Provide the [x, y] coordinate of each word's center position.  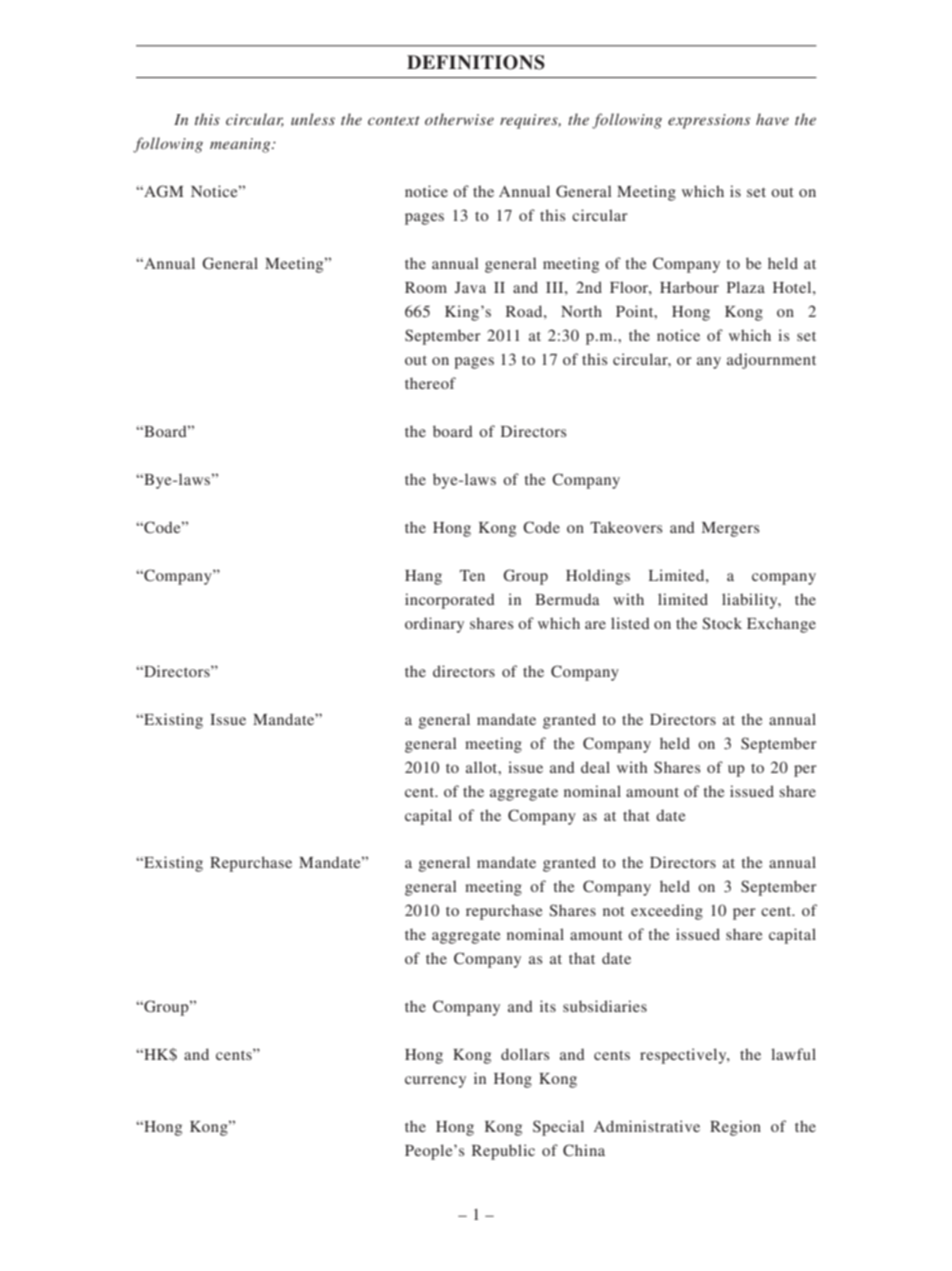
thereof [430, 383]
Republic [503, 1152]
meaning [241, 145]
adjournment [771, 361]
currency [435, 1082]
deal [595, 767]
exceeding [667, 912]
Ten [472, 575]
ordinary [434, 625]
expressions [709, 121]
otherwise [459, 119]
